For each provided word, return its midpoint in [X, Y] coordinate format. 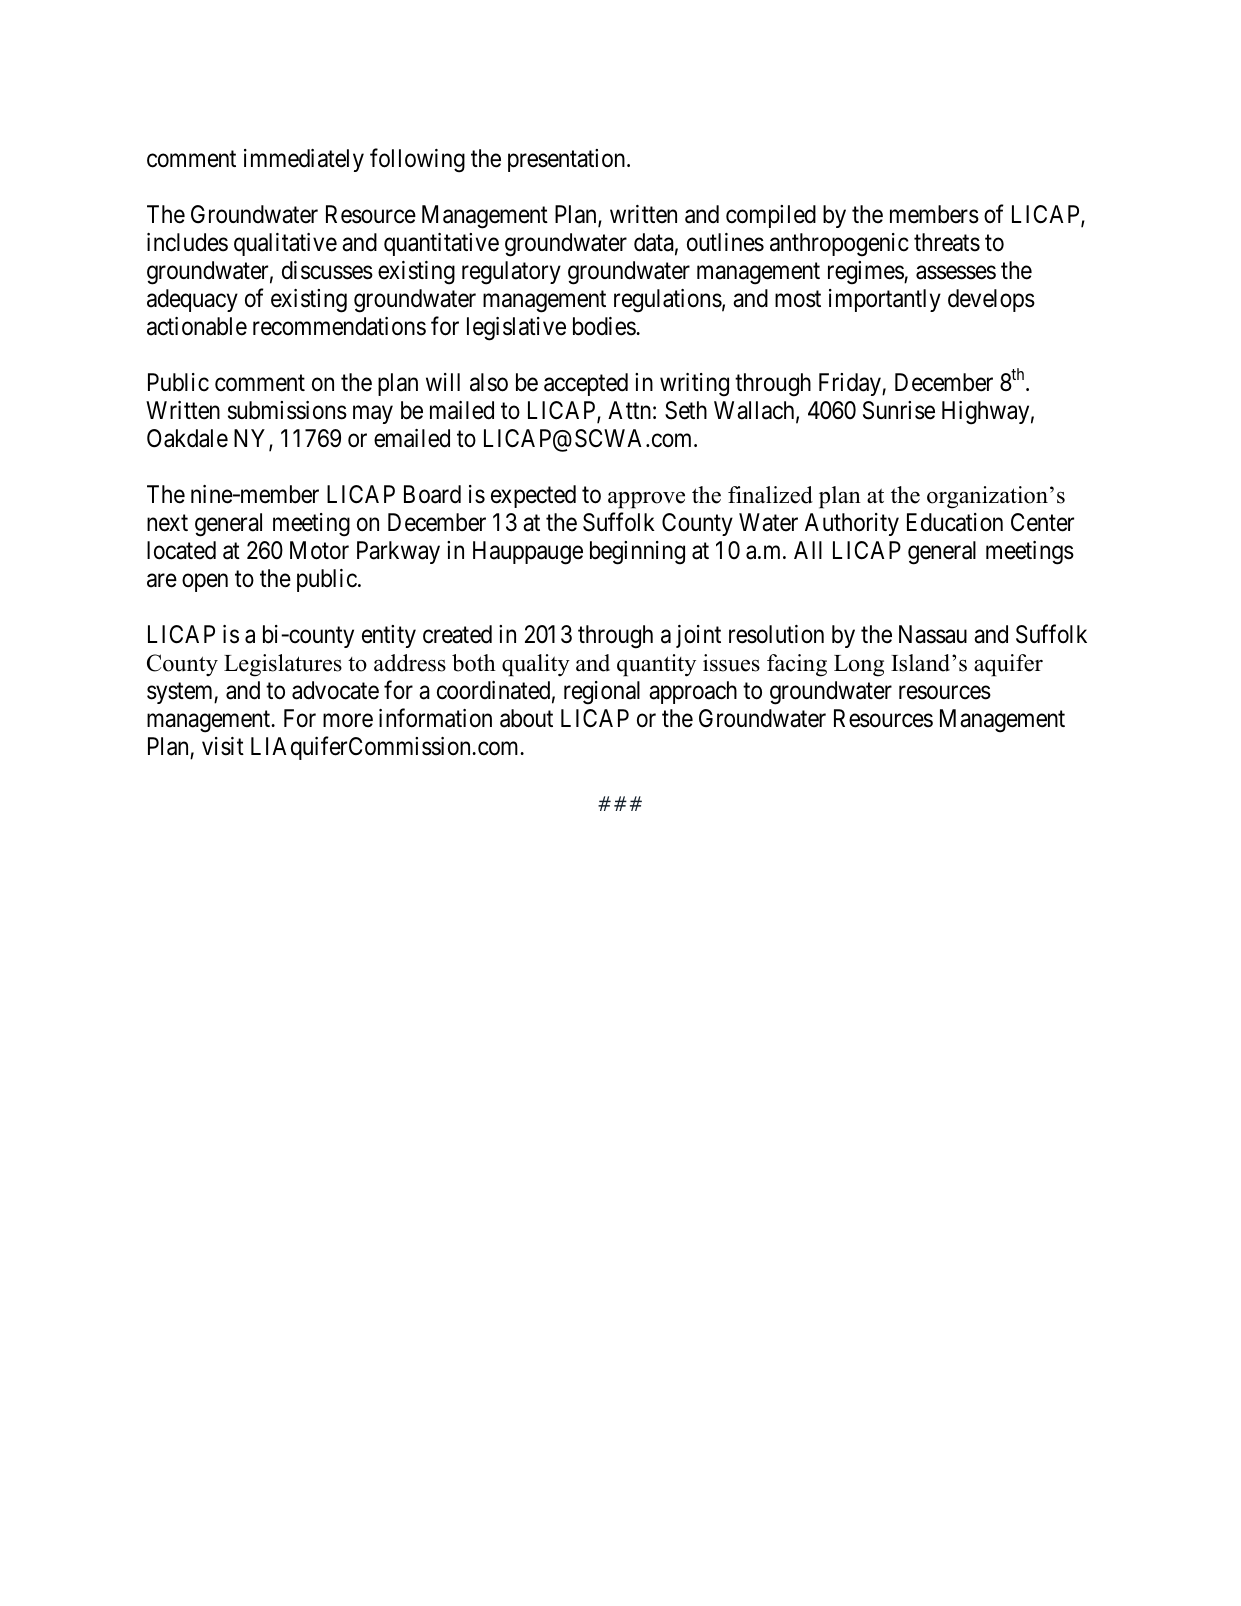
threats [947, 242]
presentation [568, 160]
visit [223, 746]
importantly [885, 300]
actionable [197, 326]
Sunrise [899, 410]
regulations [668, 301]
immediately [304, 160]
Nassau [933, 634]
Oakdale [187, 438]
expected [533, 496]
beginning [637, 553]
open [205, 583]
